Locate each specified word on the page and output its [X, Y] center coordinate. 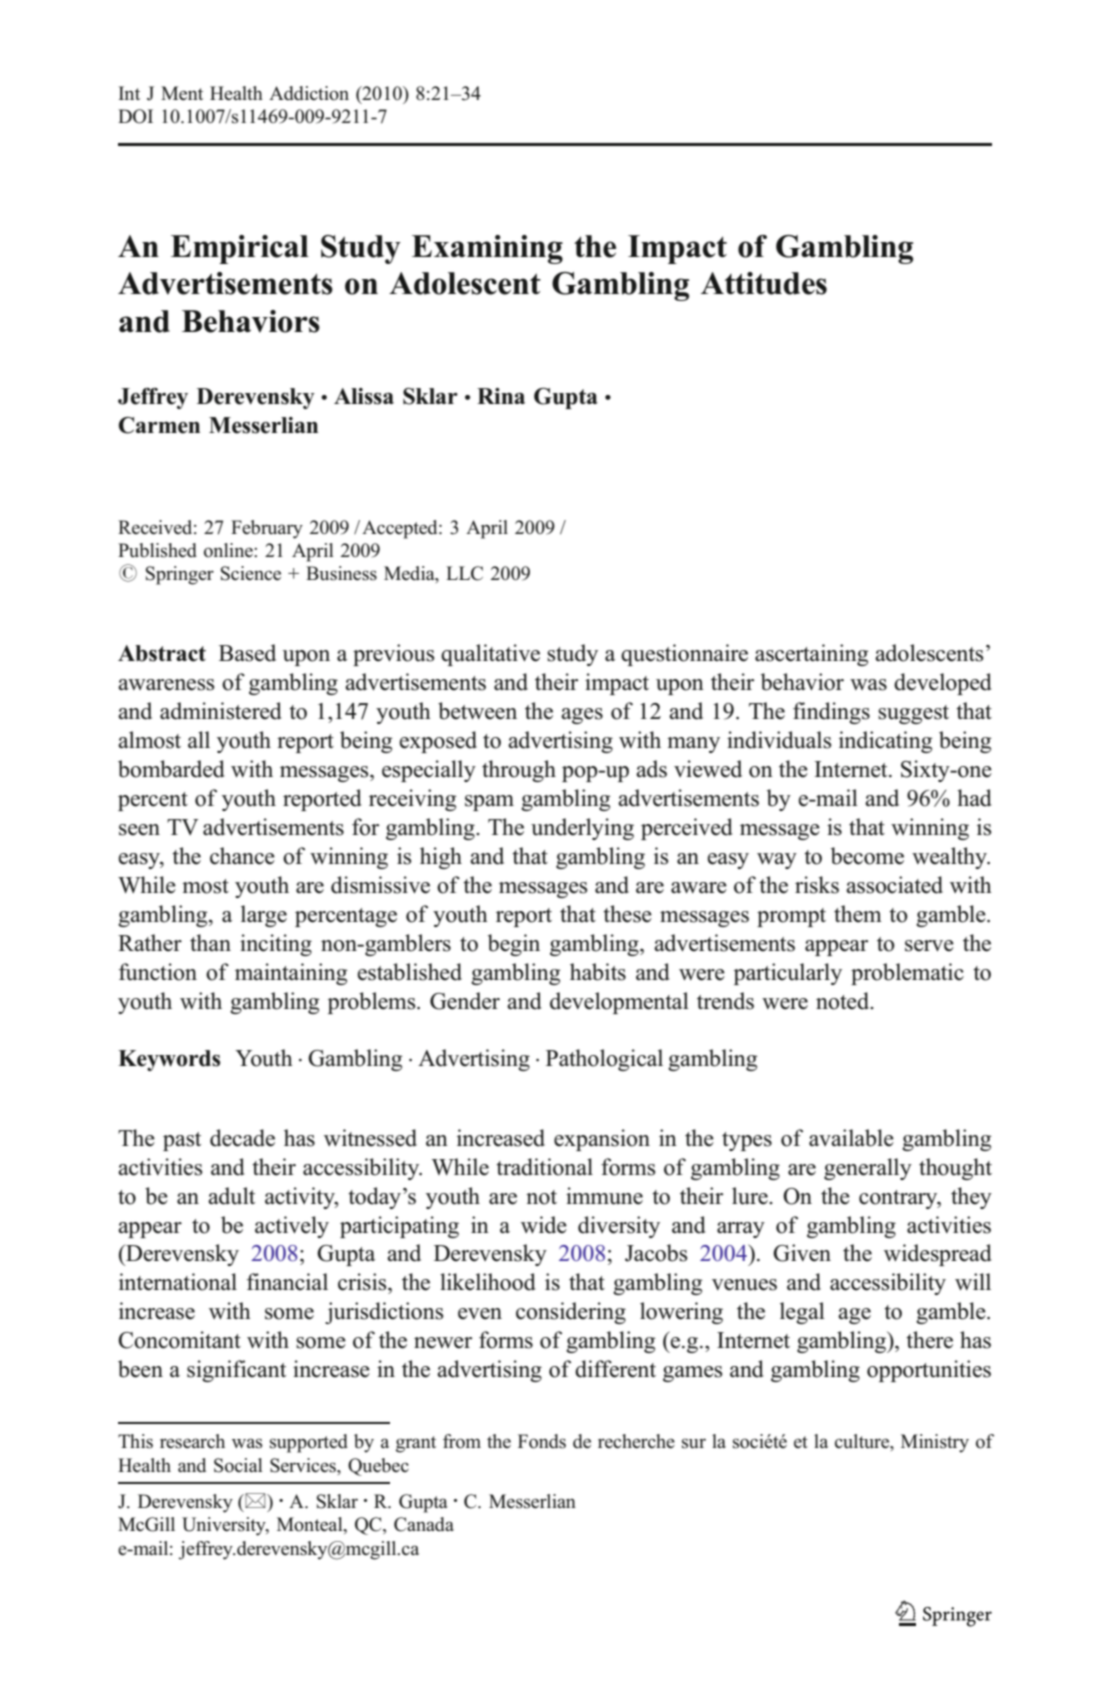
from [462, 1441]
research [192, 1441]
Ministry [935, 1443]
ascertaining [811, 655]
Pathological [604, 1060]
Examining [487, 249]
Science [251, 573]
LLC [464, 573]
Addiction [309, 93]
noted [844, 1001]
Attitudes [764, 283]
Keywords [169, 1060]
